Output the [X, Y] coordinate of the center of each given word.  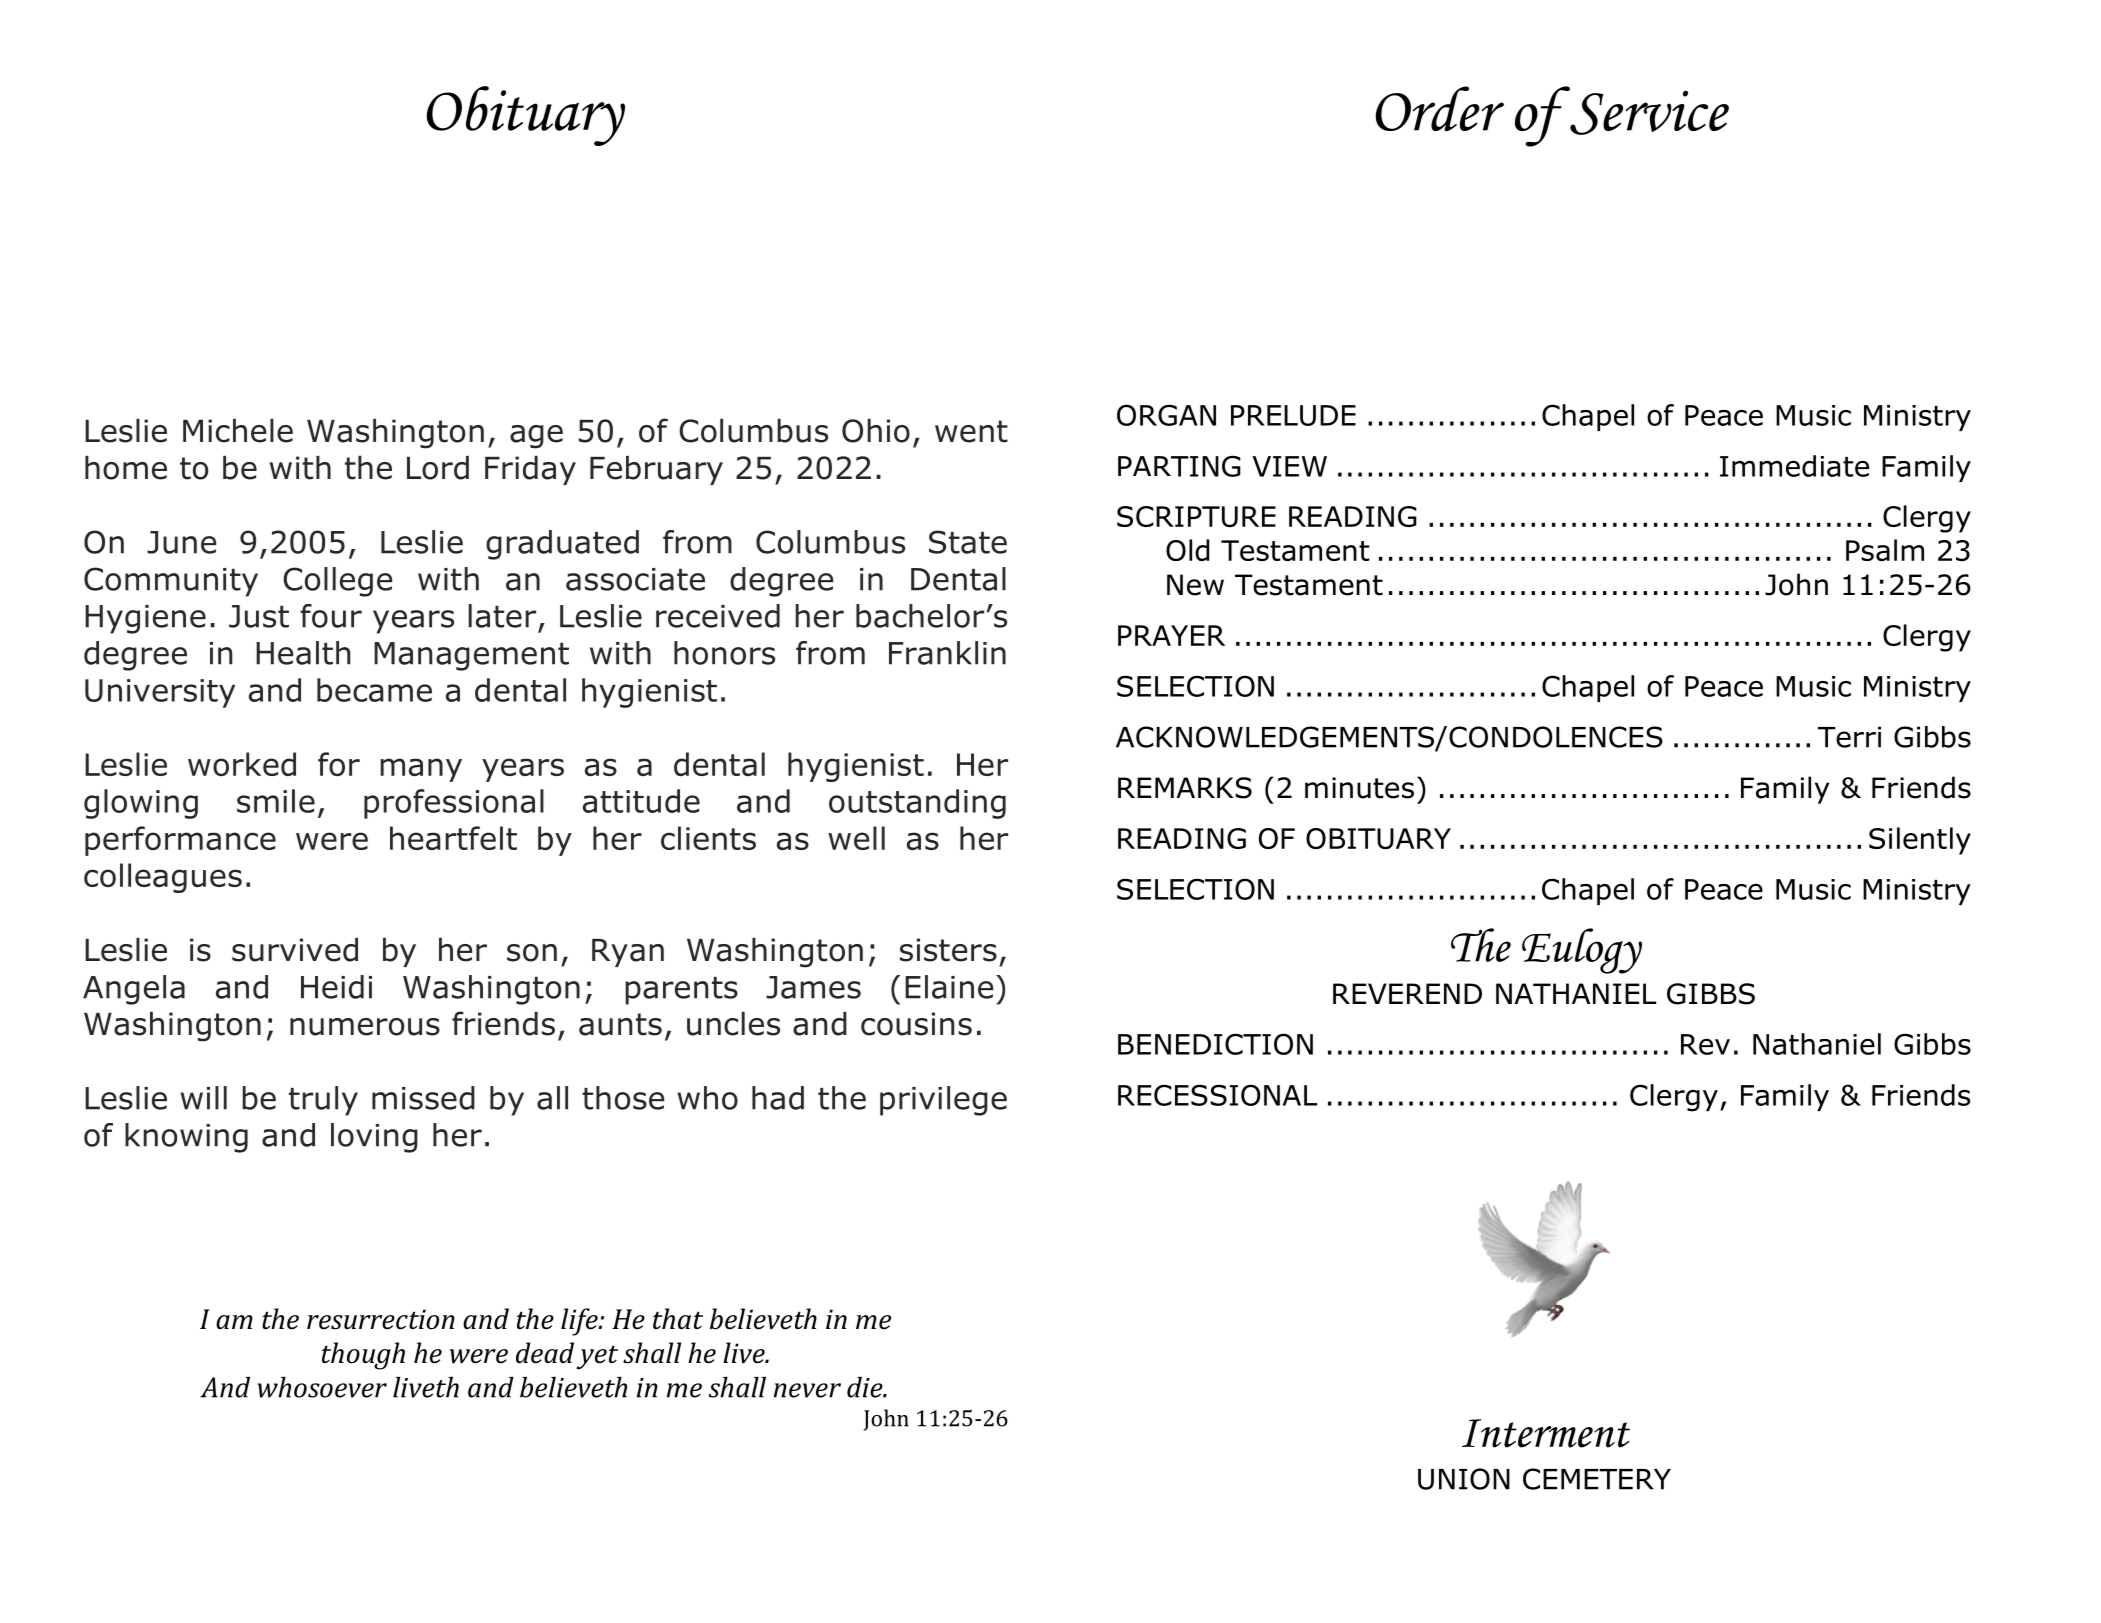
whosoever [322, 1387]
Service [1648, 111]
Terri [1849, 737]
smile [276, 801]
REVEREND [1407, 993]
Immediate [1794, 466]
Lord [438, 468]
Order [1439, 109]
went [971, 431]
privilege [943, 1101]
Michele [238, 431]
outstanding [917, 804]
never [807, 1390]
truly [323, 1101]
